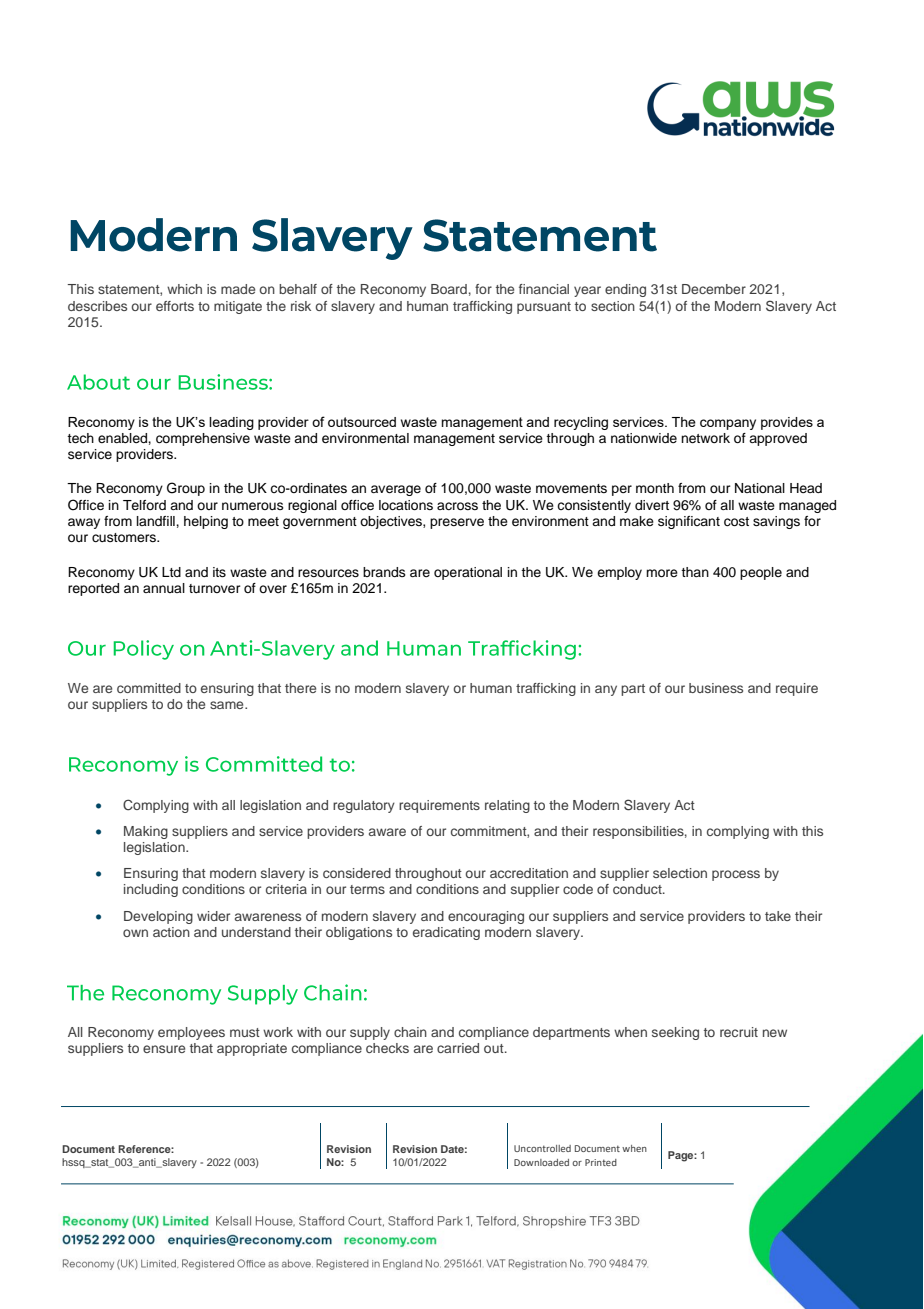 Image resolution: width=924 pixels, height=1309 pixels. I want to click on December, so click(714, 289).
